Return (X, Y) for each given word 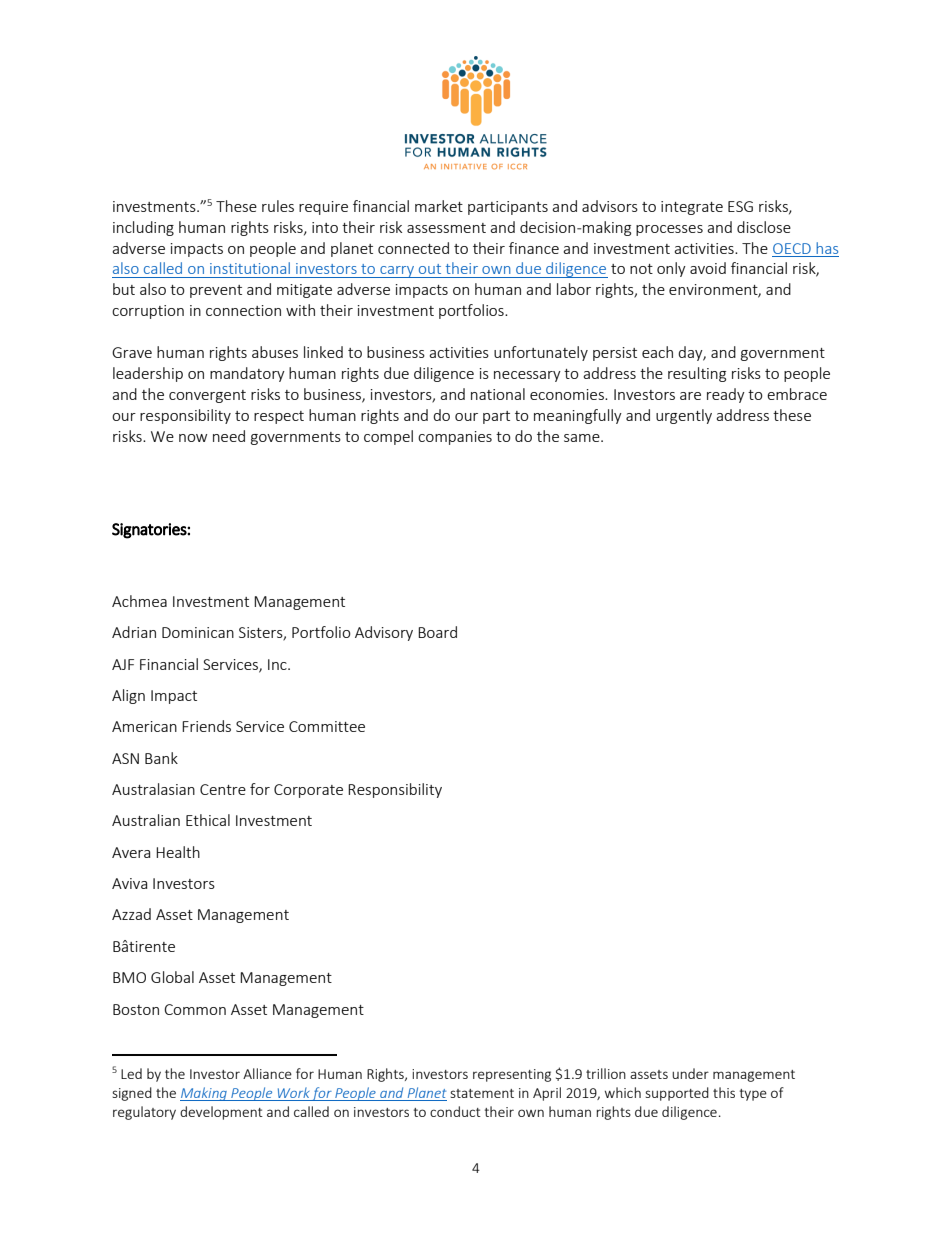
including (143, 228)
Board (437, 632)
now (193, 438)
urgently (684, 416)
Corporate (308, 791)
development (221, 1113)
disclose (764, 227)
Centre (223, 789)
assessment (446, 228)
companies (455, 438)
